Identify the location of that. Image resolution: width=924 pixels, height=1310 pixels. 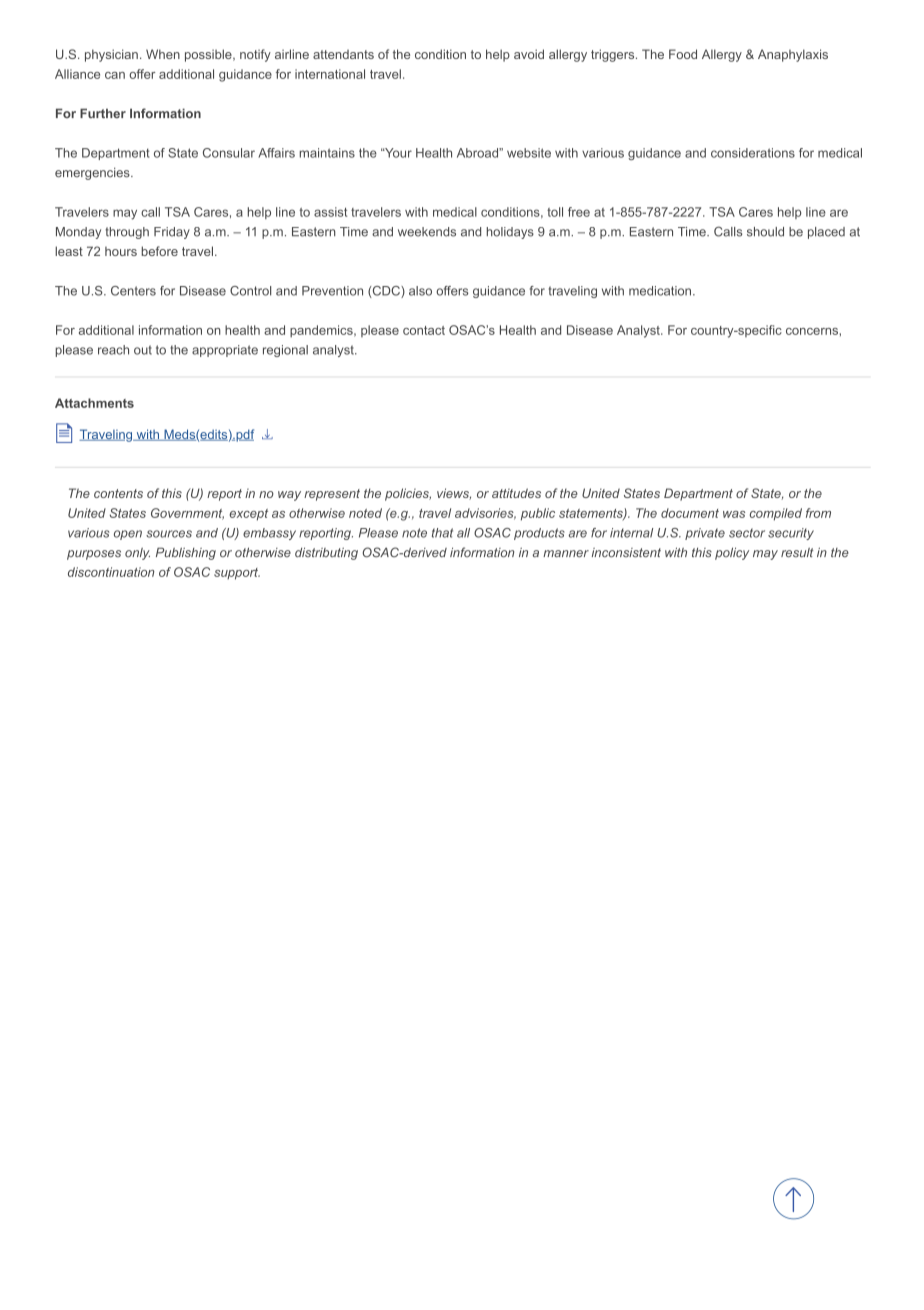
(442, 533).
